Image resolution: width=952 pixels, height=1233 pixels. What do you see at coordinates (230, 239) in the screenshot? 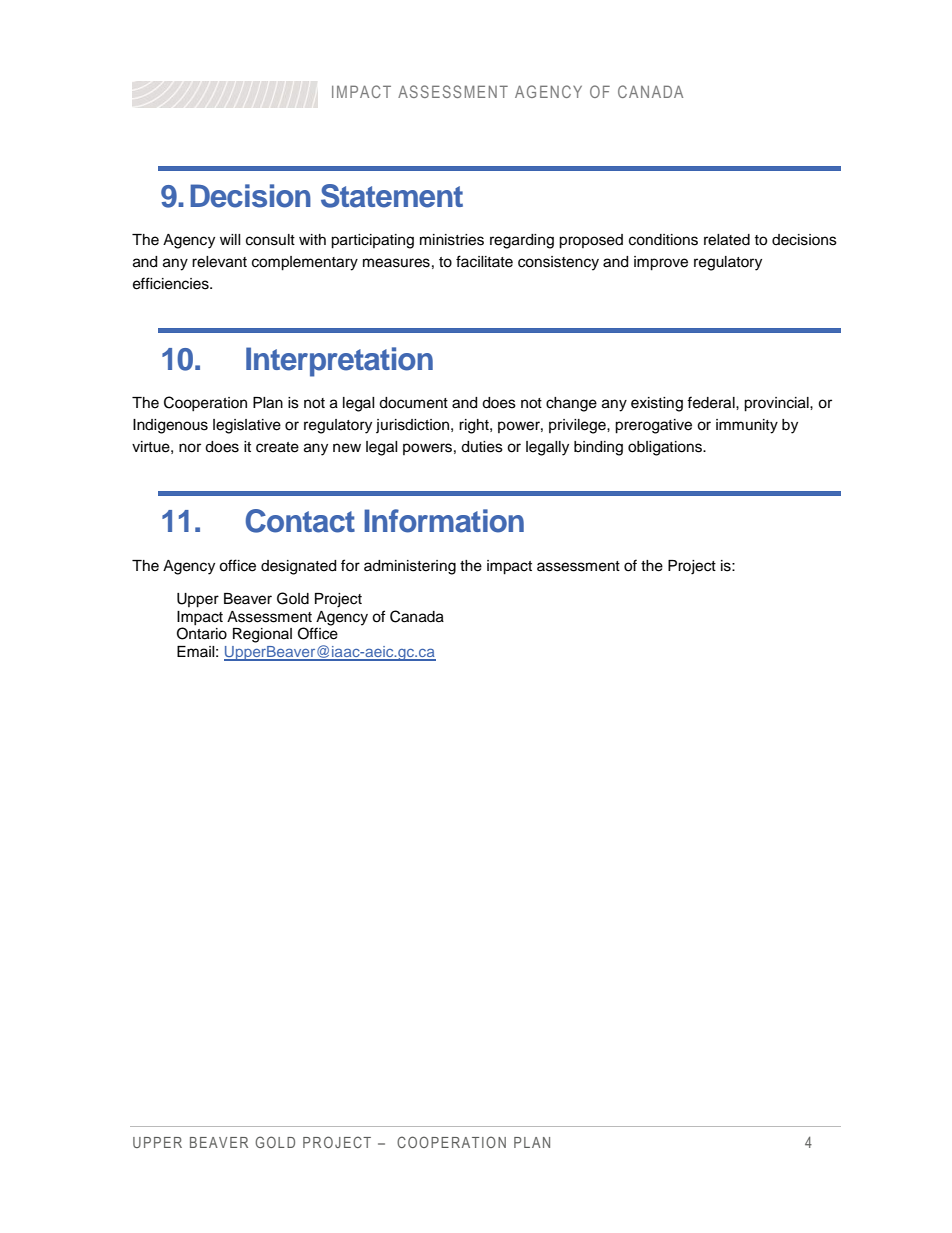
I see `will` at bounding box center [230, 239].
